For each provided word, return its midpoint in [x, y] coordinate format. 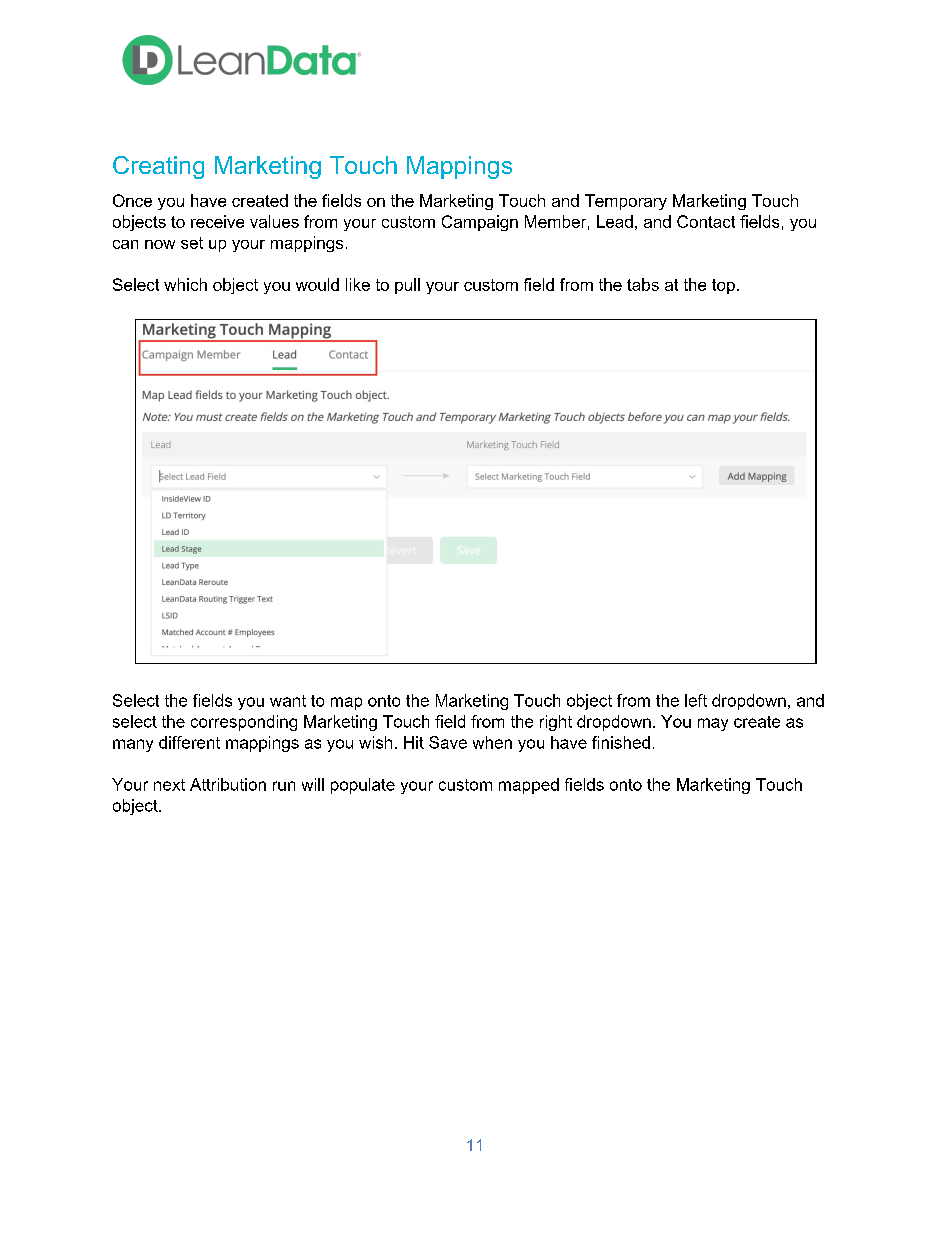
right [556, 723]
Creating [158, 167]
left [696, 700]
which [185, 284]
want [288, 701]
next [169, 785]
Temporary [626, 202]
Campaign [480, 223]
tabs [643, 284]
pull [407, 286]
